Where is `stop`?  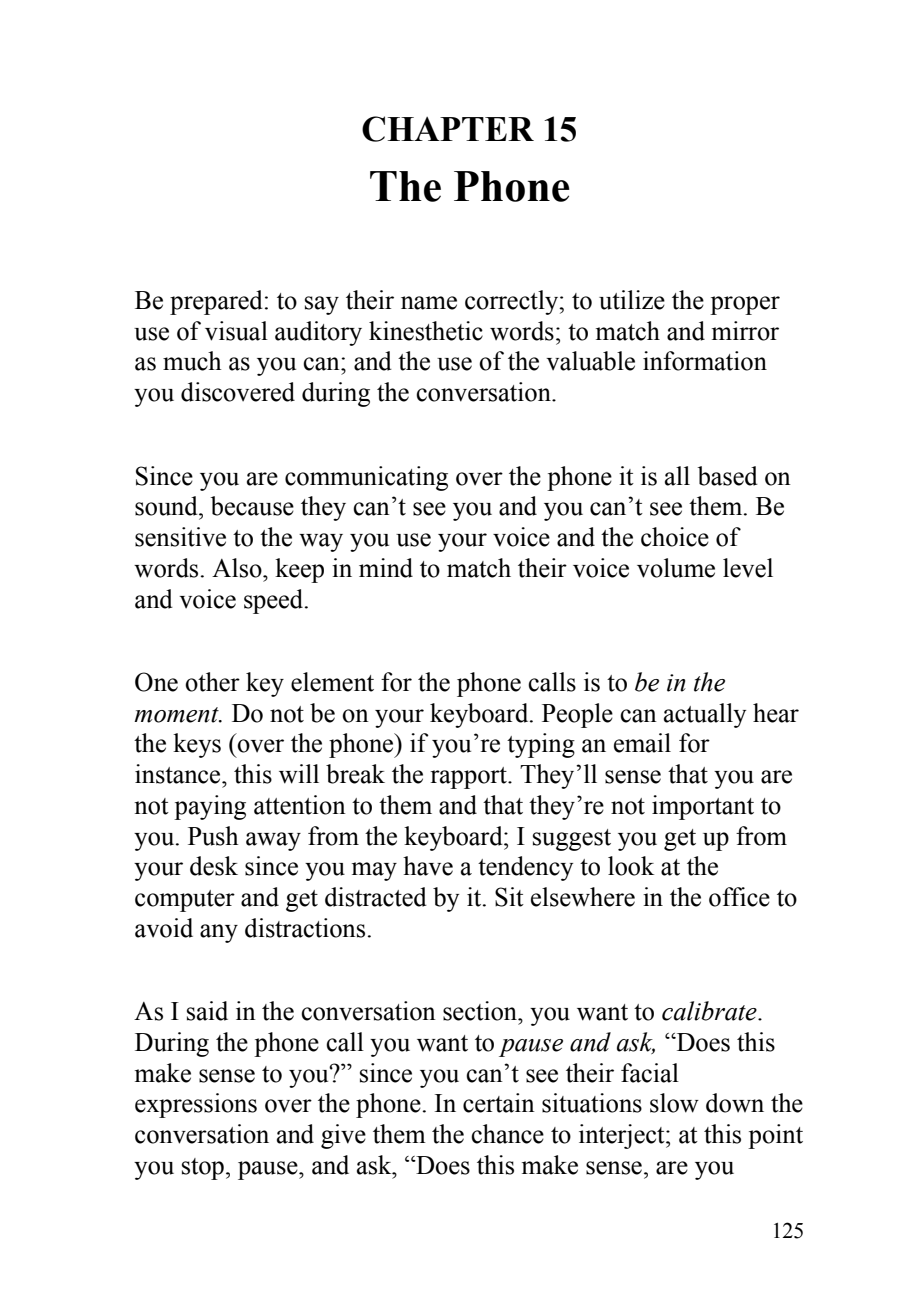
stop is located at coordinates (203, 1169).
